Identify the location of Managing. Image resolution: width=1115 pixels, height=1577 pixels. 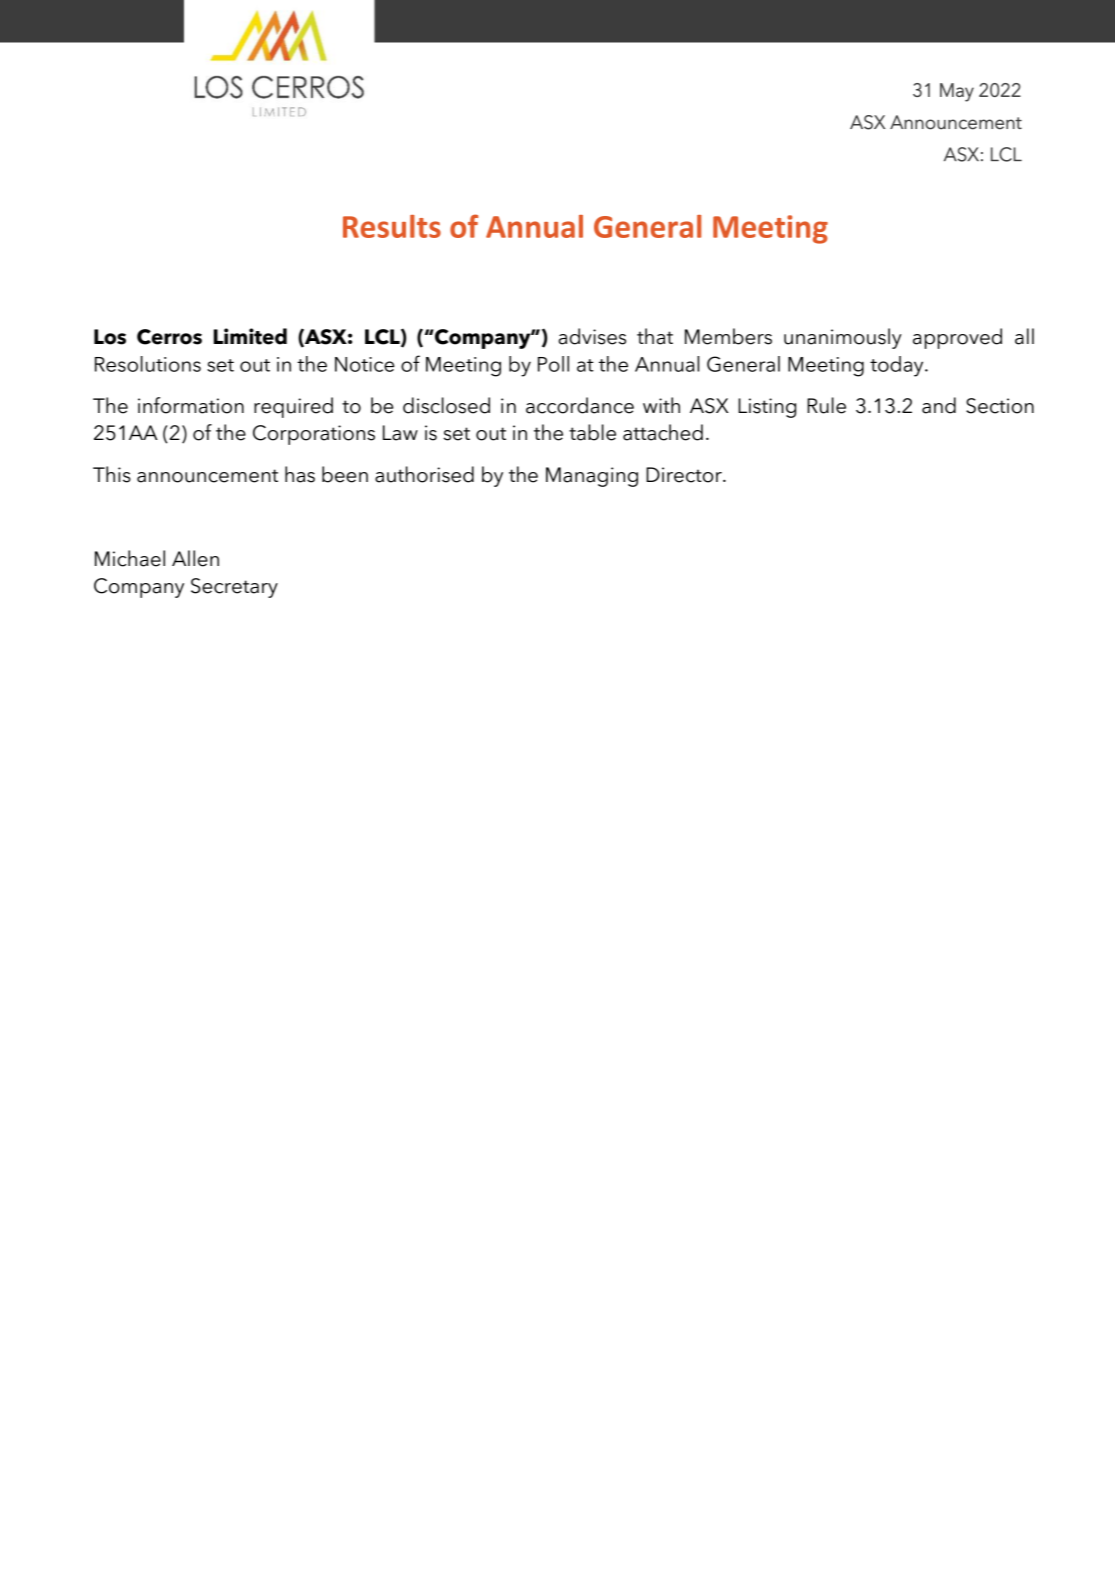
(592, 477).
